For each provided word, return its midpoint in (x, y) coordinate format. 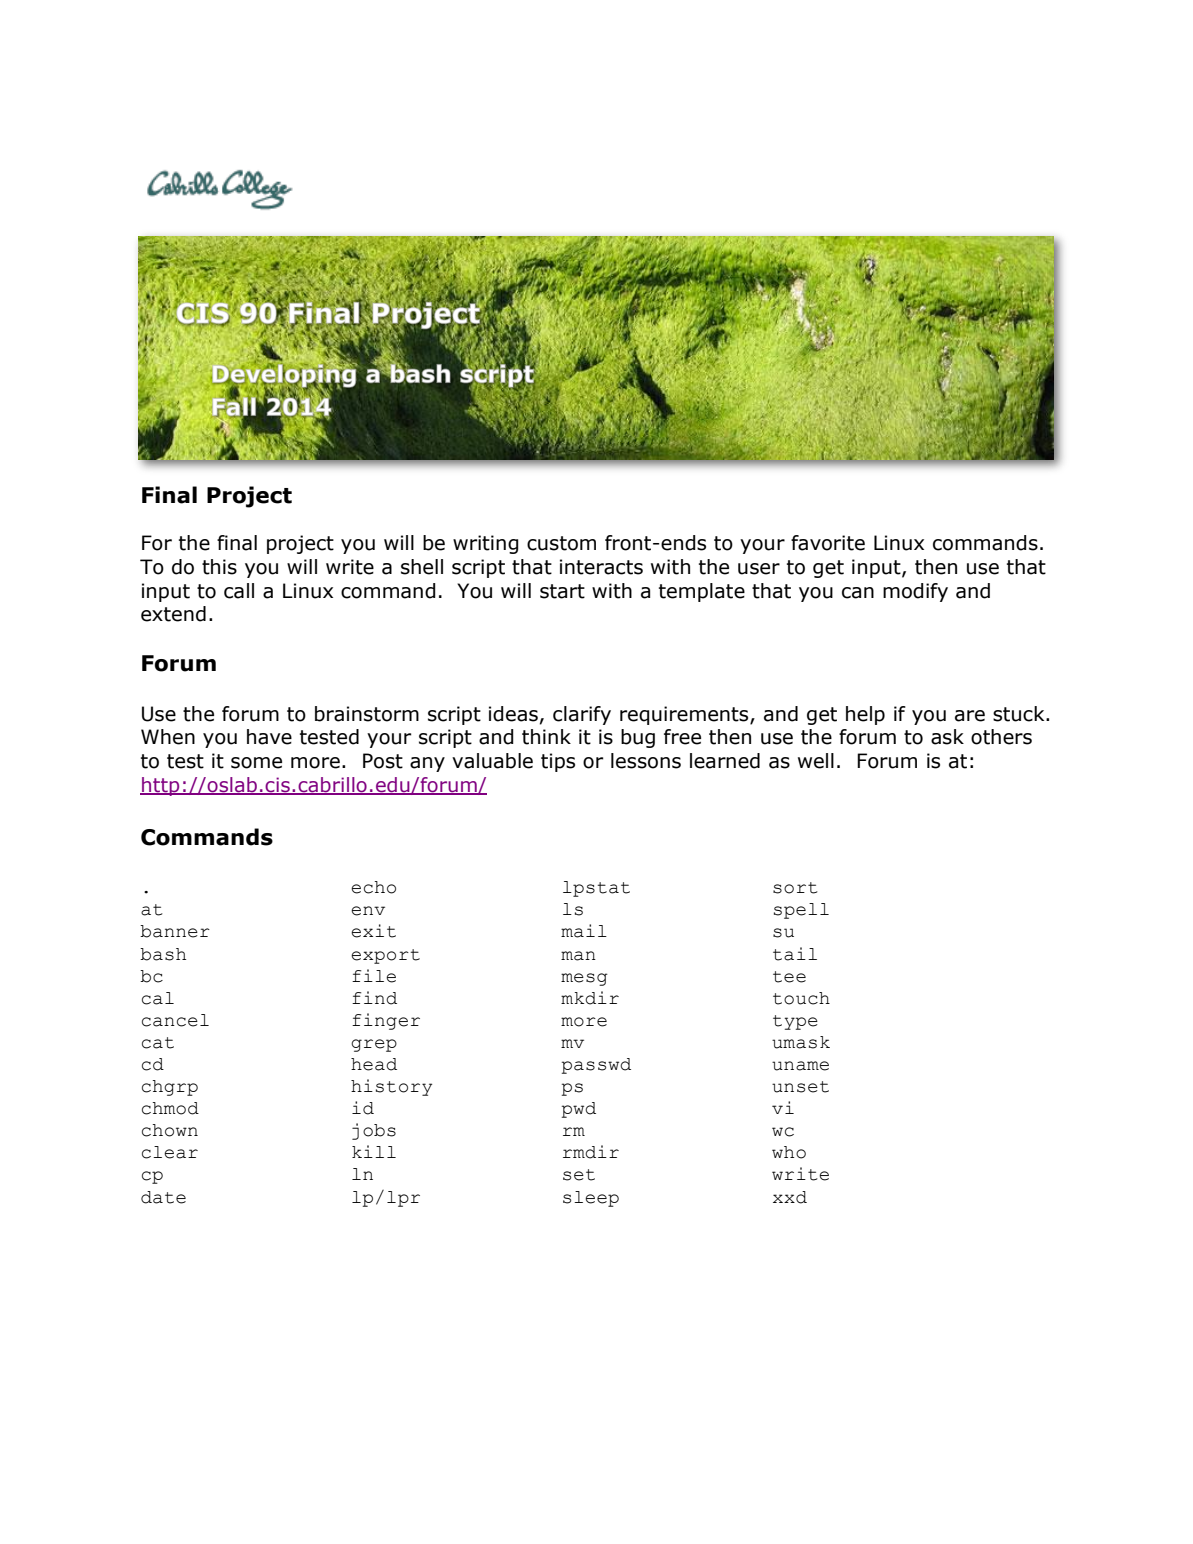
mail (584, 931)
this (219, 567)
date (163, 1197)
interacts (601, 567)
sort (795, 888)
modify (915, 592)
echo (373, 887)
